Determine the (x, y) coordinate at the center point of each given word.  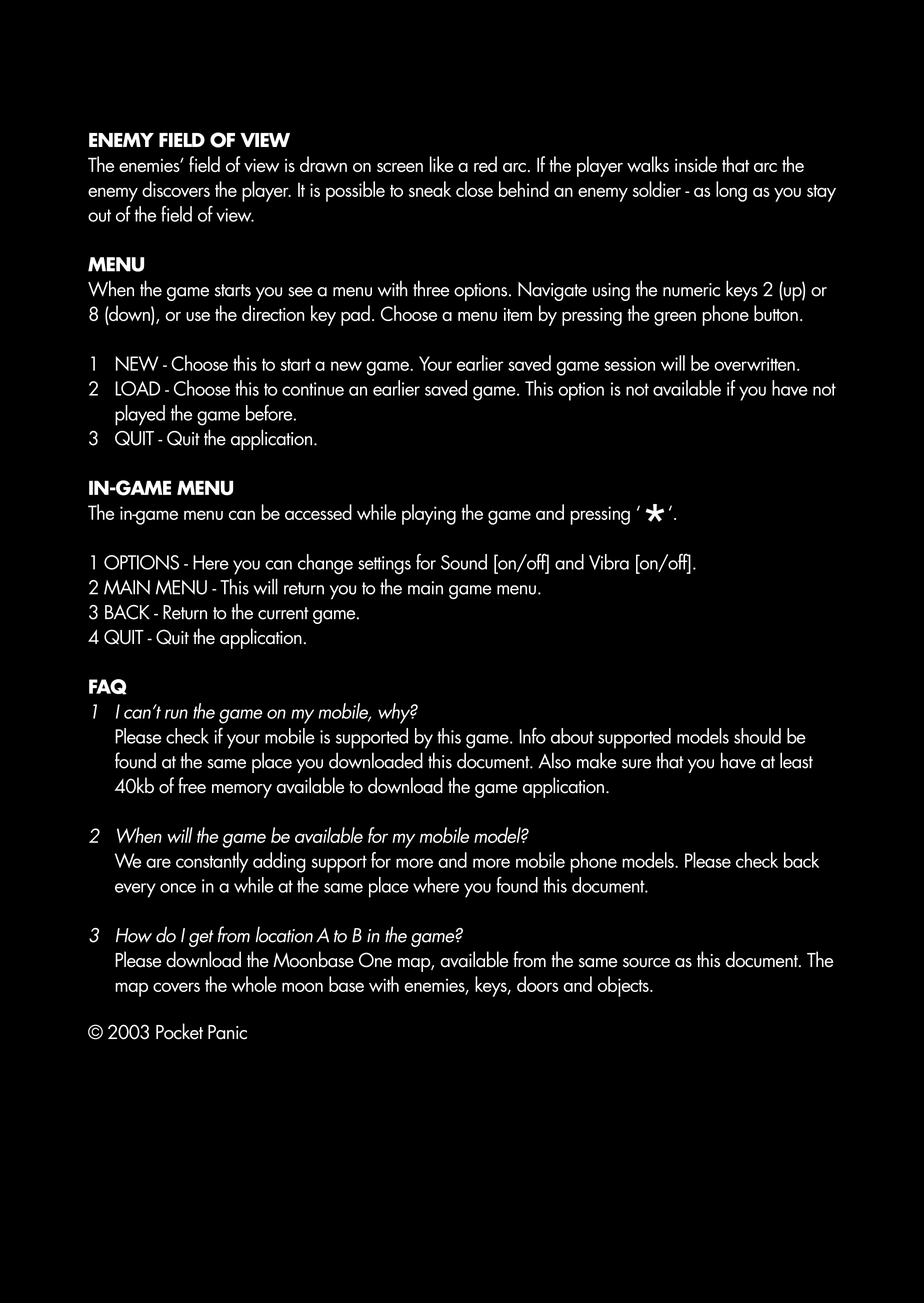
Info (532, 735)
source (646, 963)
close (474, 189)
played (140, 415)
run (176, 714)
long (731, 191)
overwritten (754, 364)
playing (429, 514)
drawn (323, 164)
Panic (227, 1032)
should (757, 736)
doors (538, 984)
